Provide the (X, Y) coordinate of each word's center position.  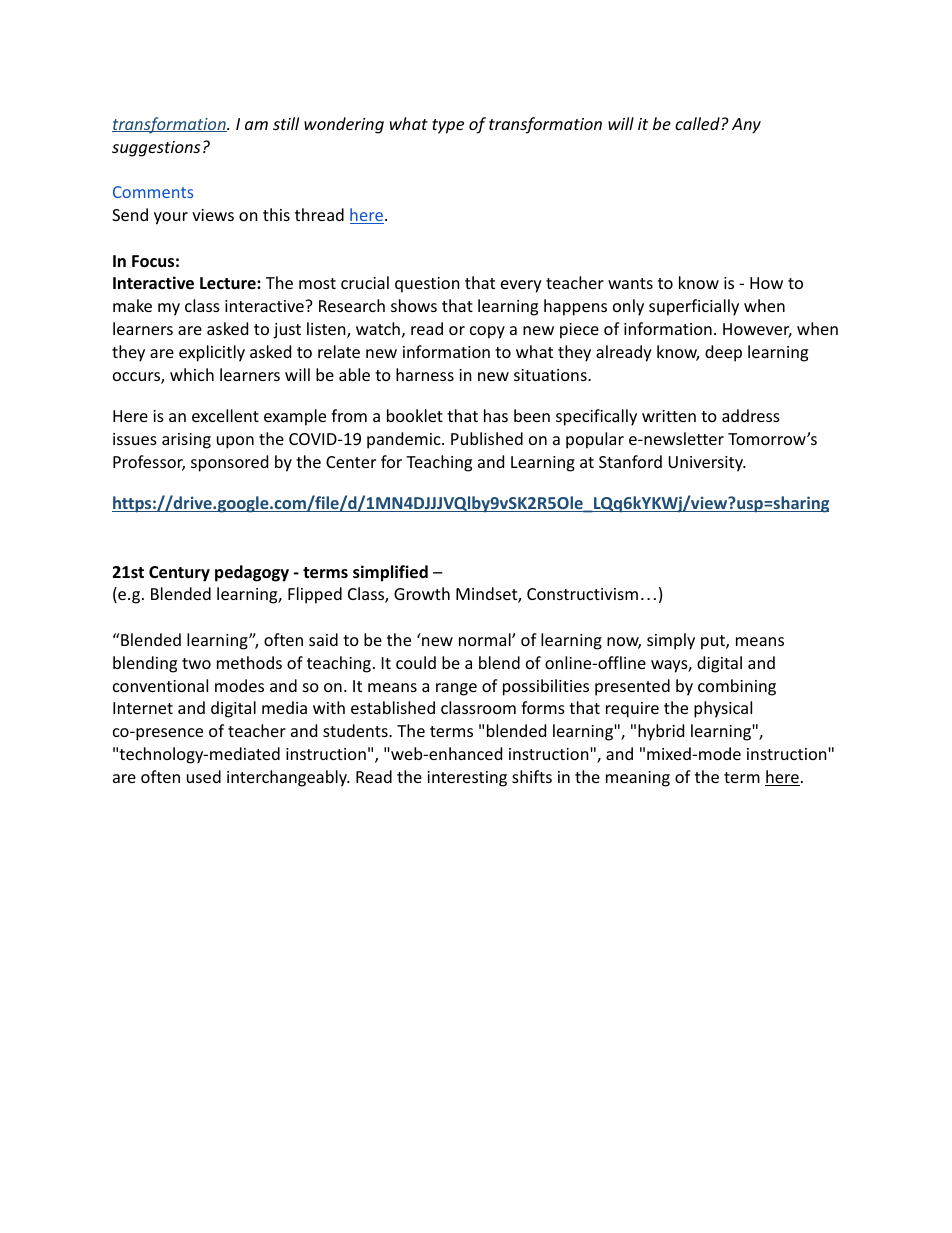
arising (186, 441)
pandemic (405, 440)
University (707, 464)
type (448, 126)
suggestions (156, 149)
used (204, 776)
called (698, 123)
